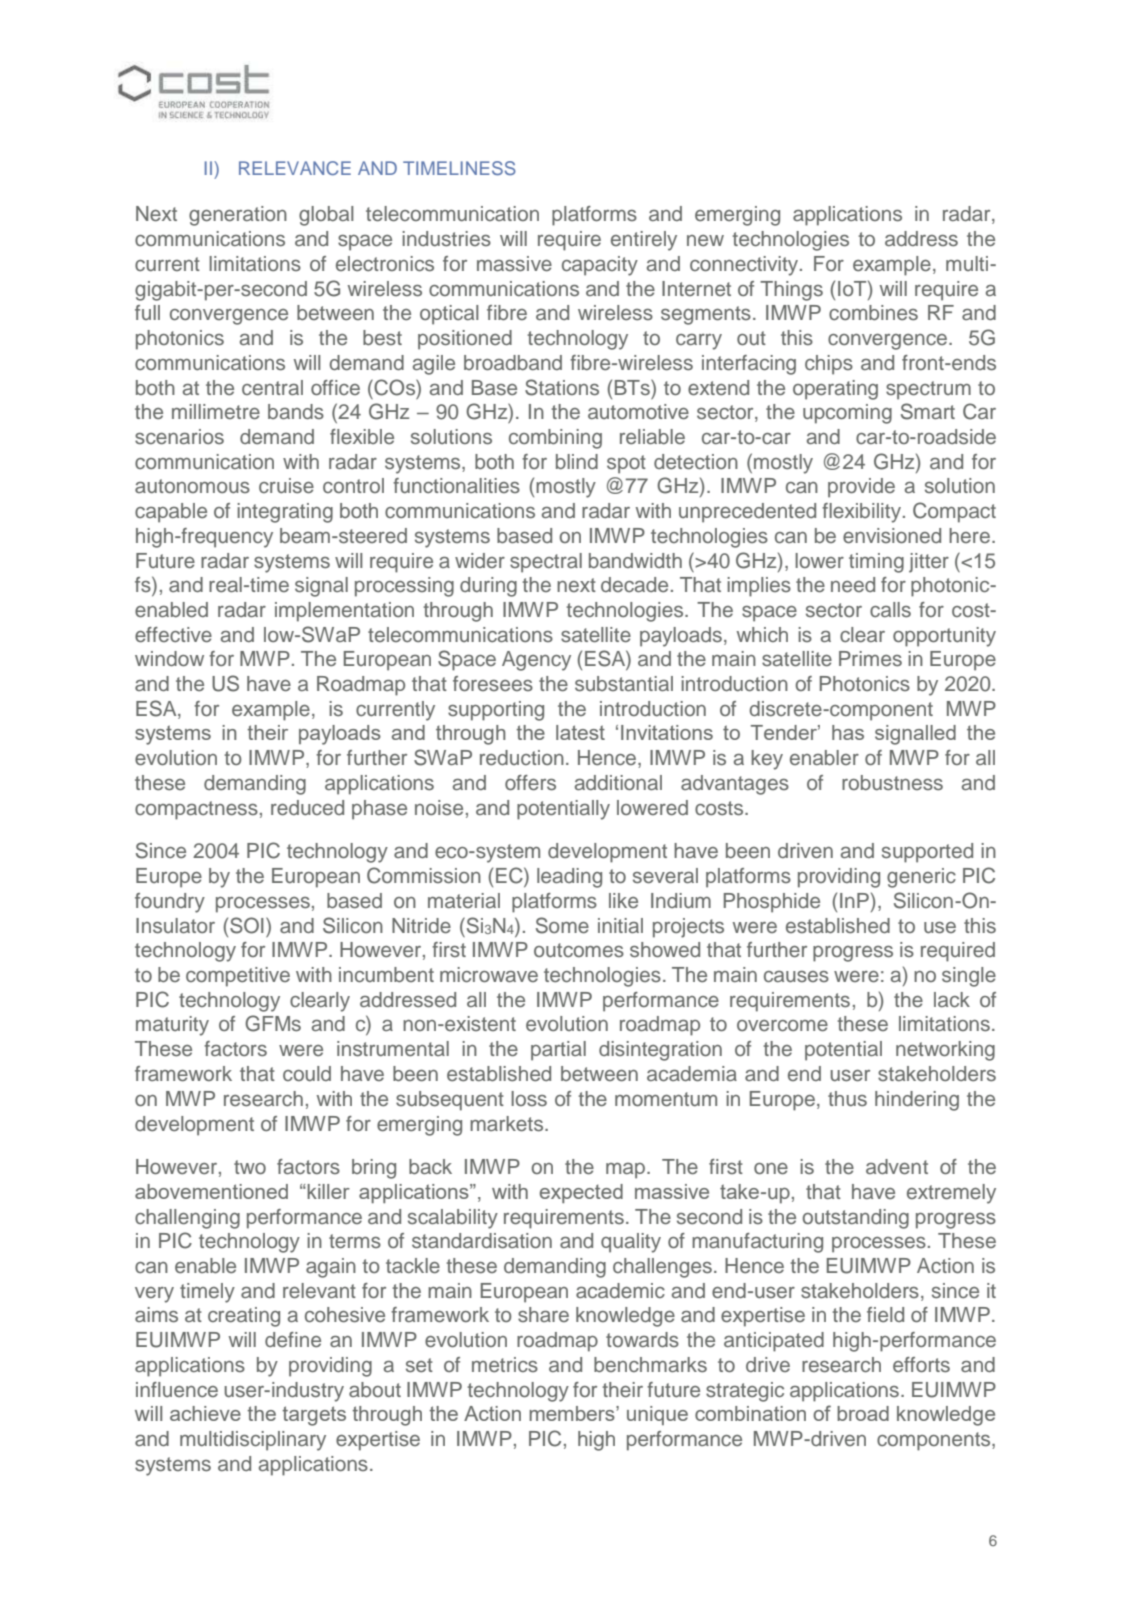  What do you see at coordinates (573, 1413) in the screenshot?
I see `members` at bounding box center [573, 1413].
